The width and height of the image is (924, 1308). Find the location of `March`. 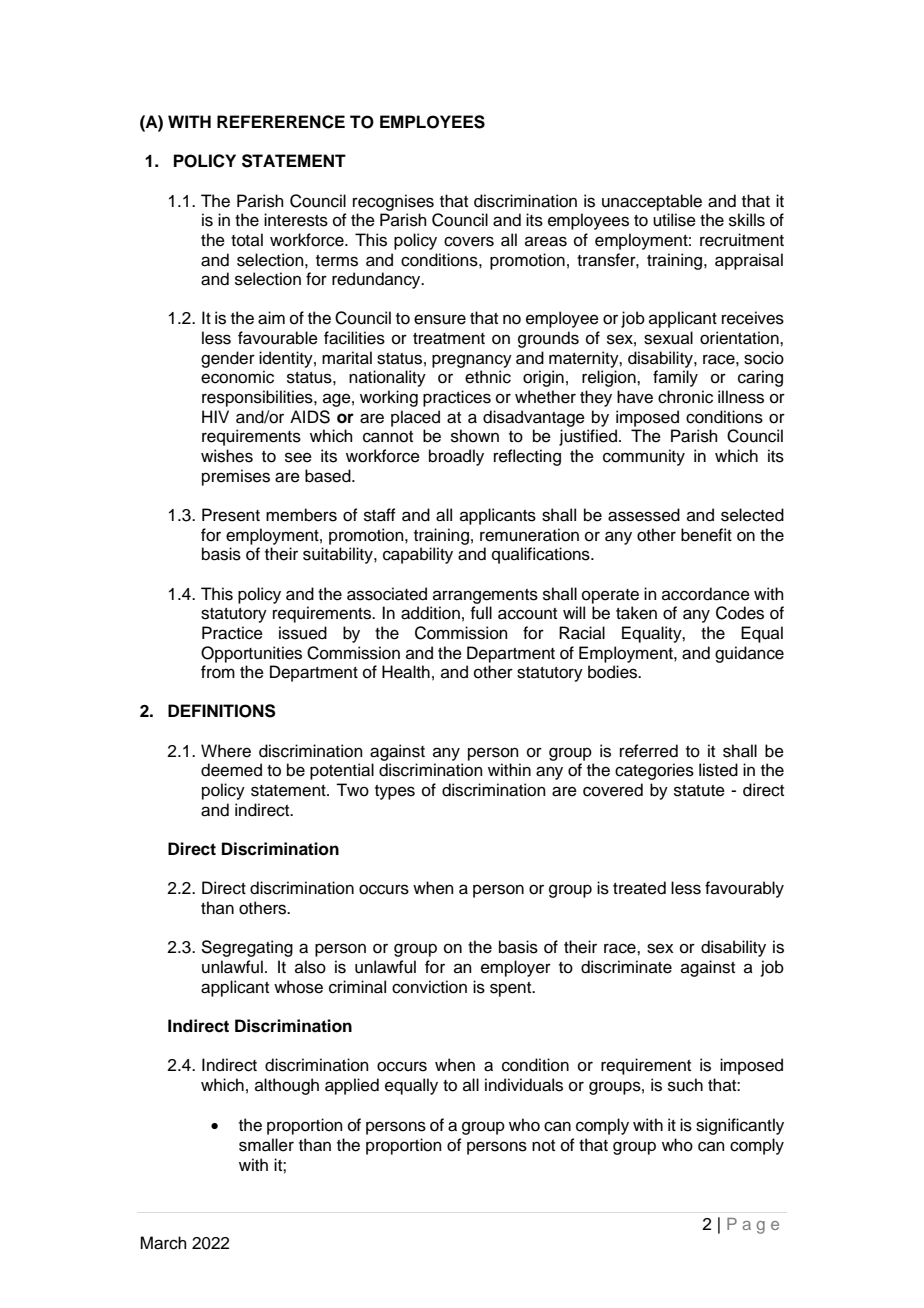

March is located at coordinates (163, 1243).
